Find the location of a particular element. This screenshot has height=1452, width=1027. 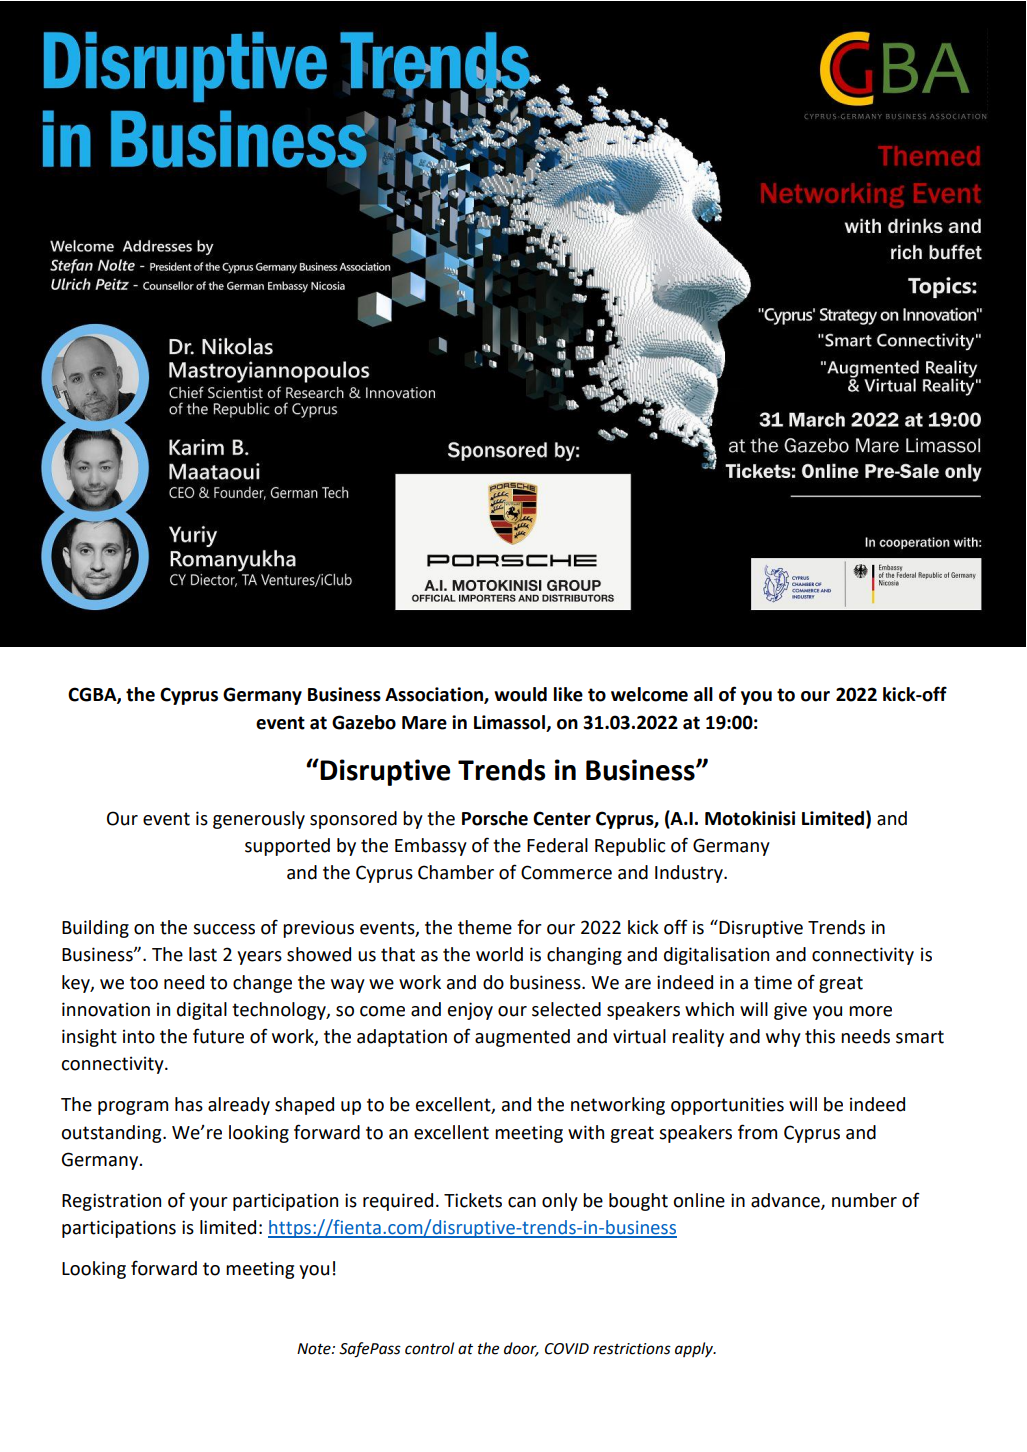

Industry is located at coordinates (690, 874).
